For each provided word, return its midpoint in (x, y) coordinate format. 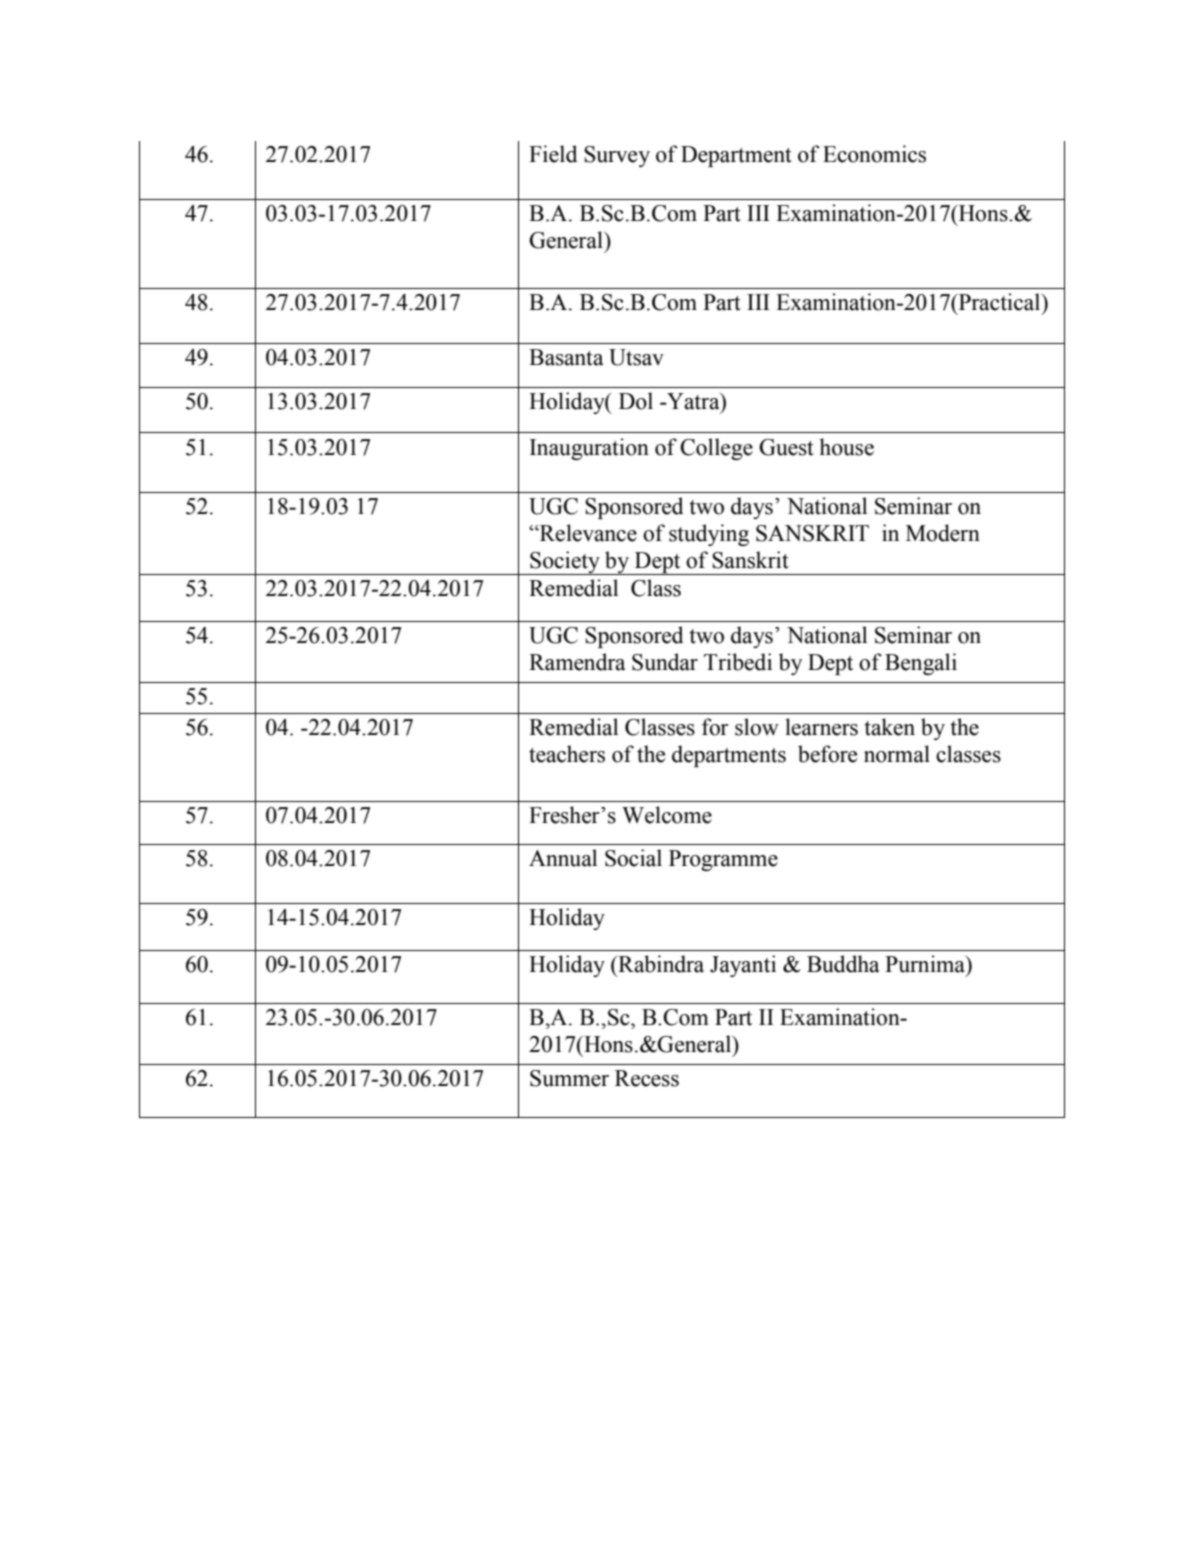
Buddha (843, 964)
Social (633, 858)
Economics (874, 154)
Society (565, 563)
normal (897, 754)
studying (709, 535)
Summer (569, 1078)
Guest (786, 447)
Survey (617, 156)
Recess (647, 1078)
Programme (723, 860)
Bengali (921, 664)
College (716, 449)
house (846, 447)
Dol (636, 401)
